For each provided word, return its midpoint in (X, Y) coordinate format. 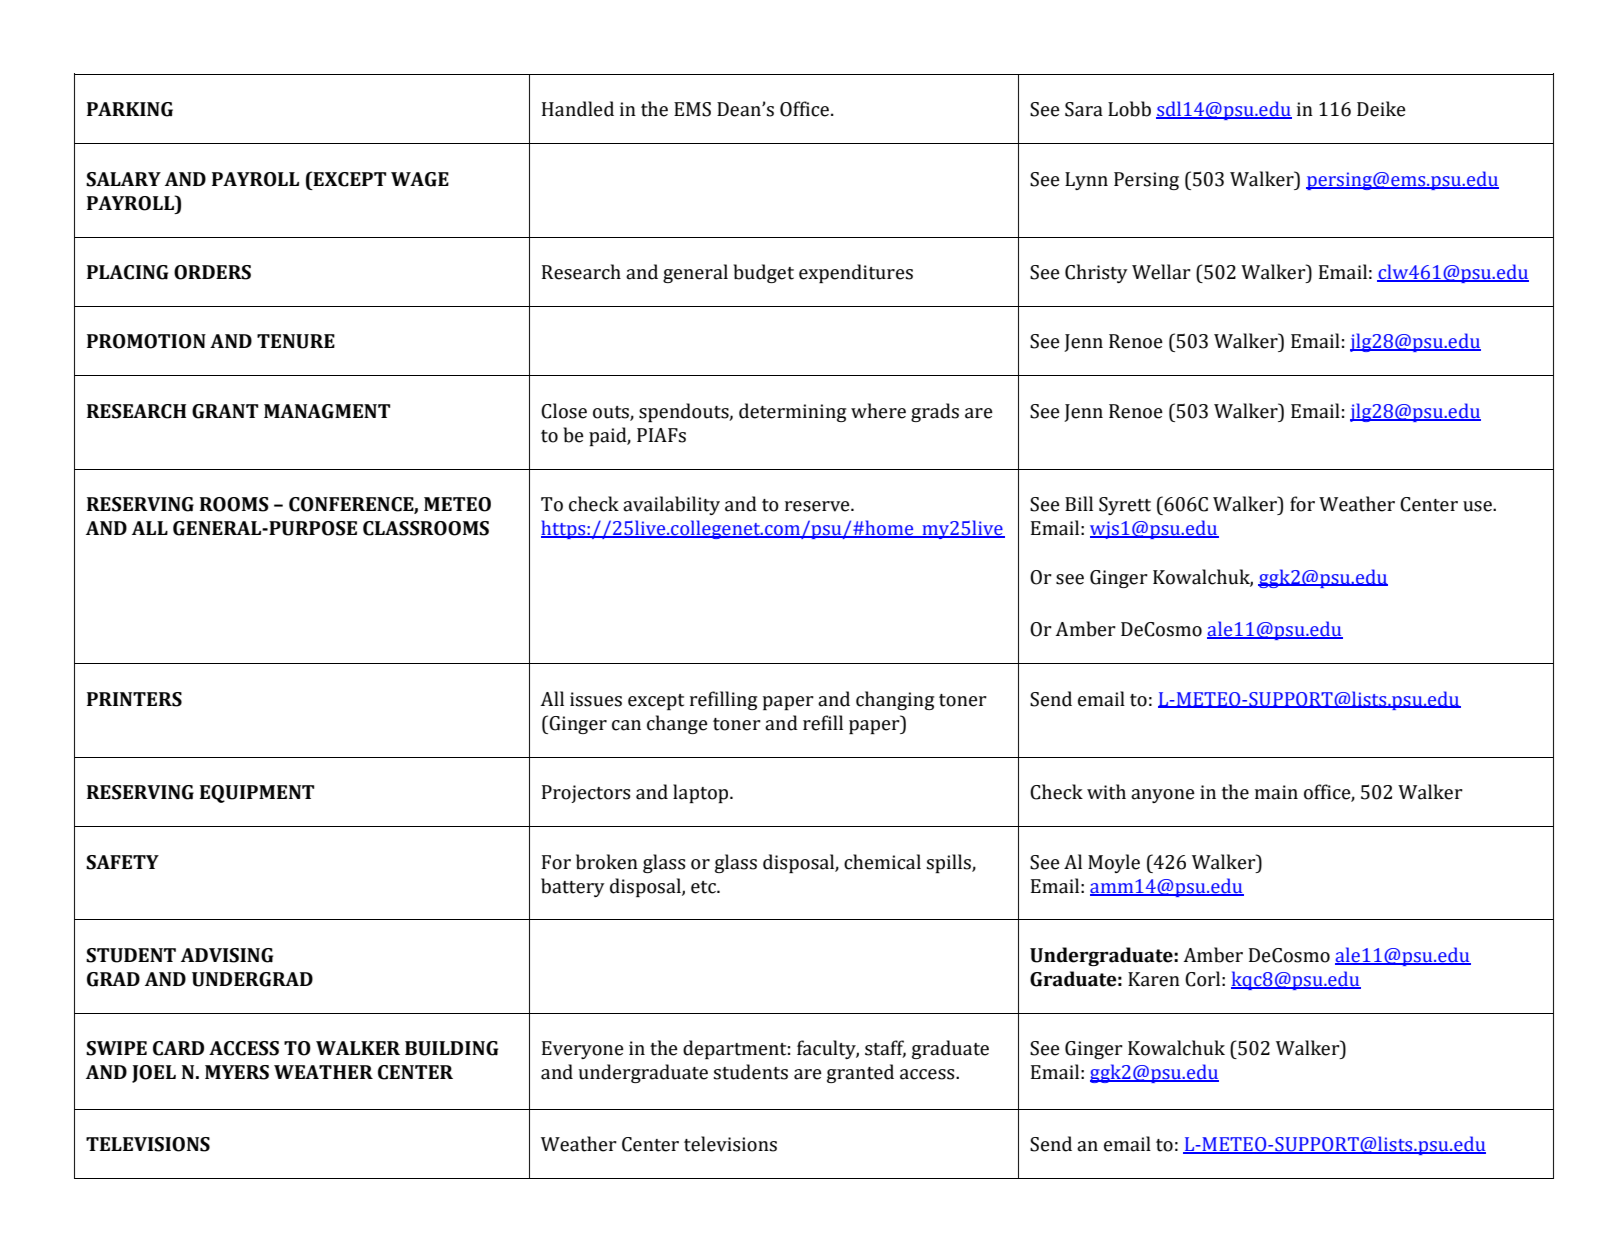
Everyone (583, 1050)
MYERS (237, 1072)
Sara (1084, 109)
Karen (1154, 979)
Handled (578, 109)
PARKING (130, 109)
